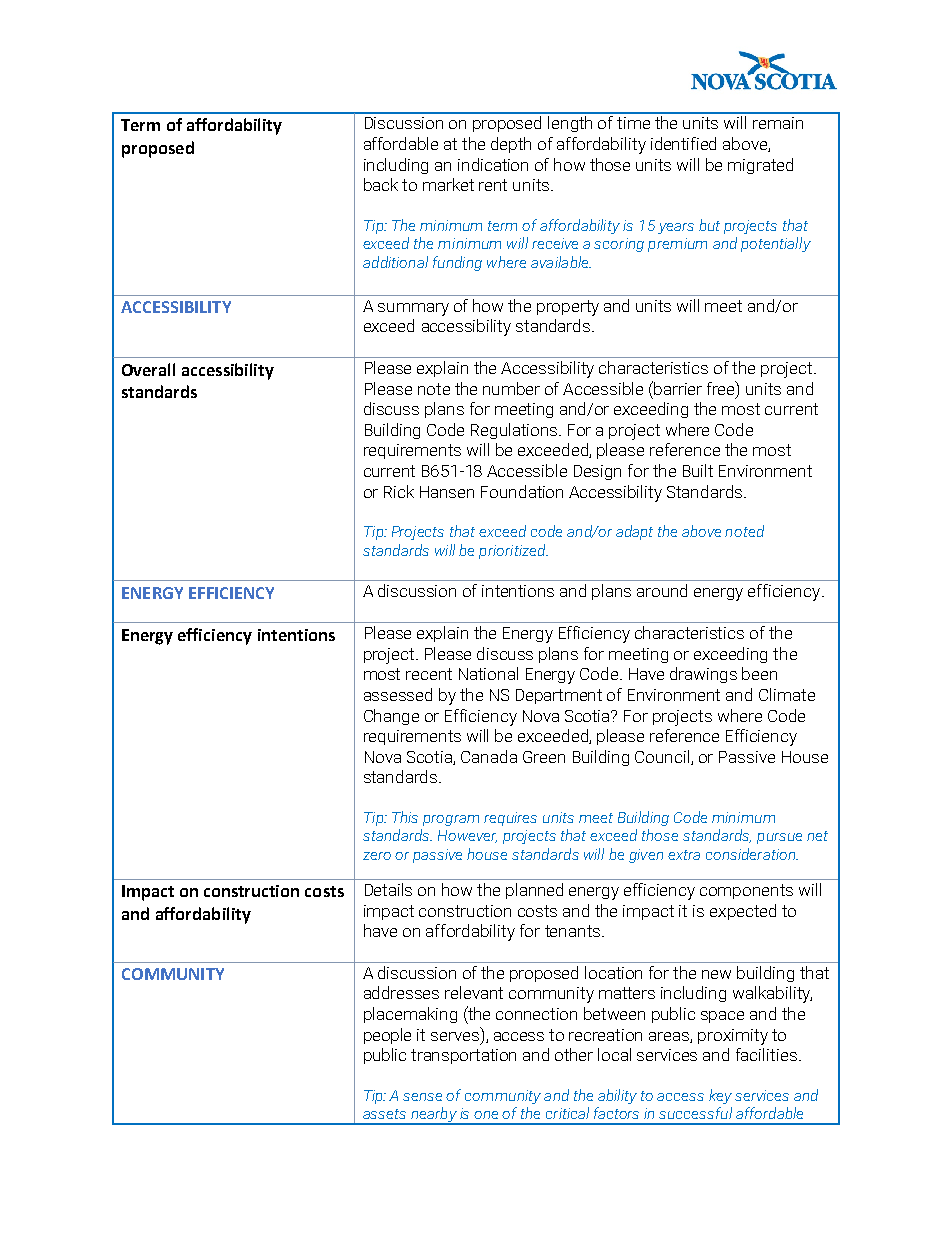 The width and height of the screenshot is (952, 1233). What do you see at coordinates (377, 856) in the screenshot?
I see `zero` at bounding box center [377, 856].
